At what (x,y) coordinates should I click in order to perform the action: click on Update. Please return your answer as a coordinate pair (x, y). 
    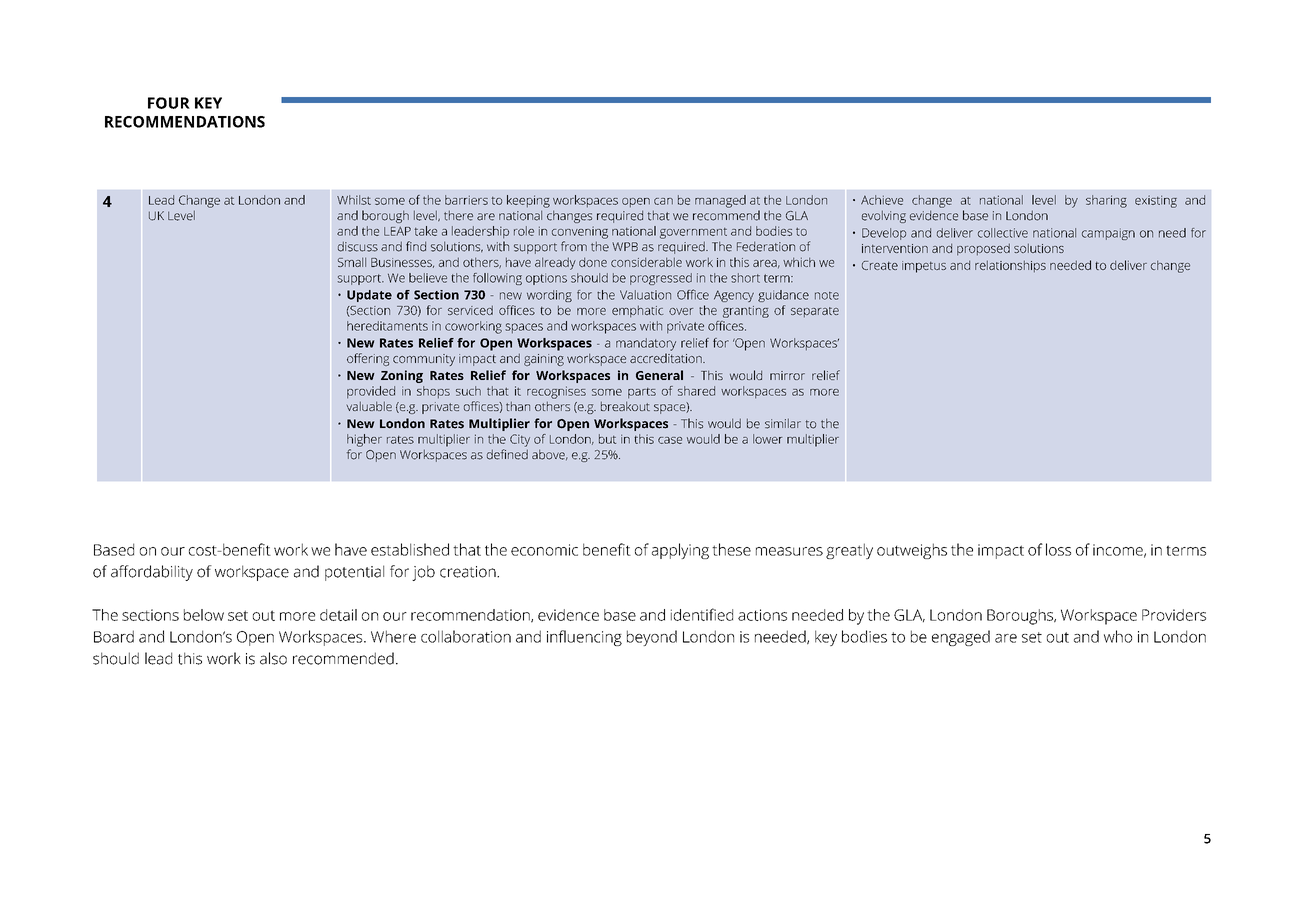
    Looking at the image, I should click on (369, 296).
